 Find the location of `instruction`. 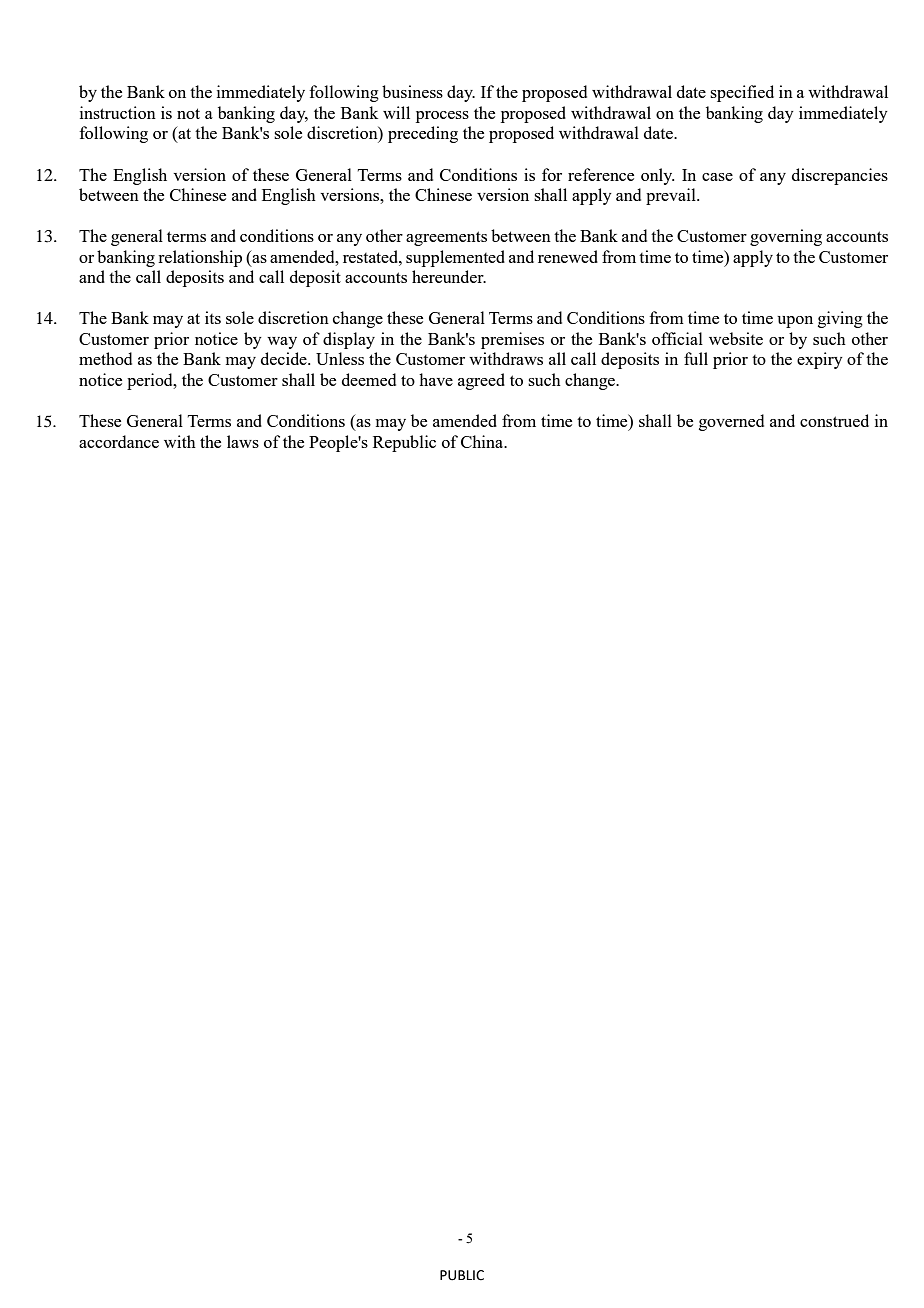

instruction is located at coordinates (118, 112).
